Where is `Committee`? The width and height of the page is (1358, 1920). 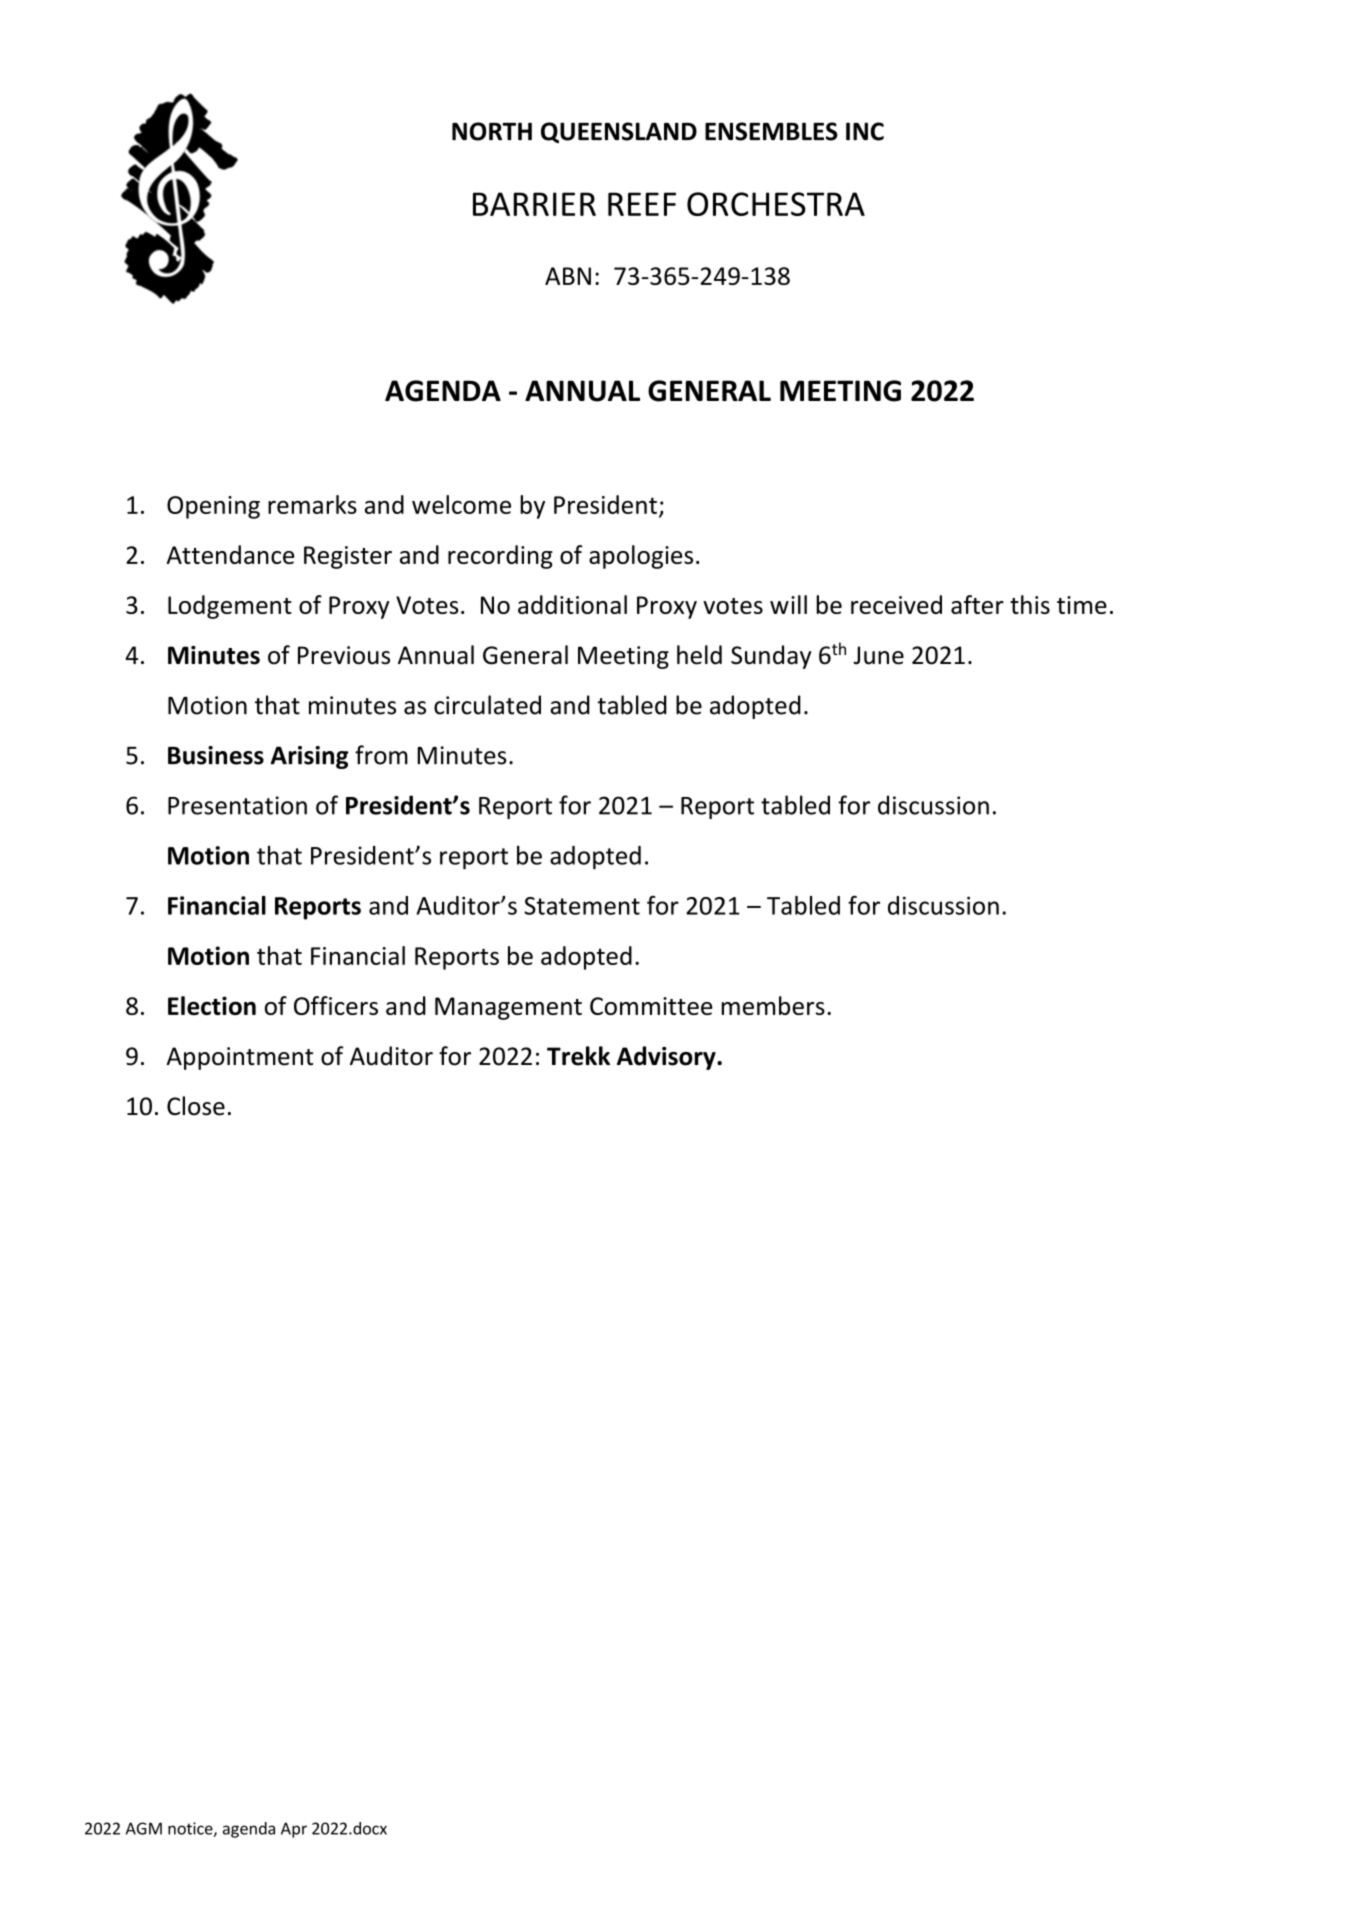
Committee is located at coordinates (651, 1006).
